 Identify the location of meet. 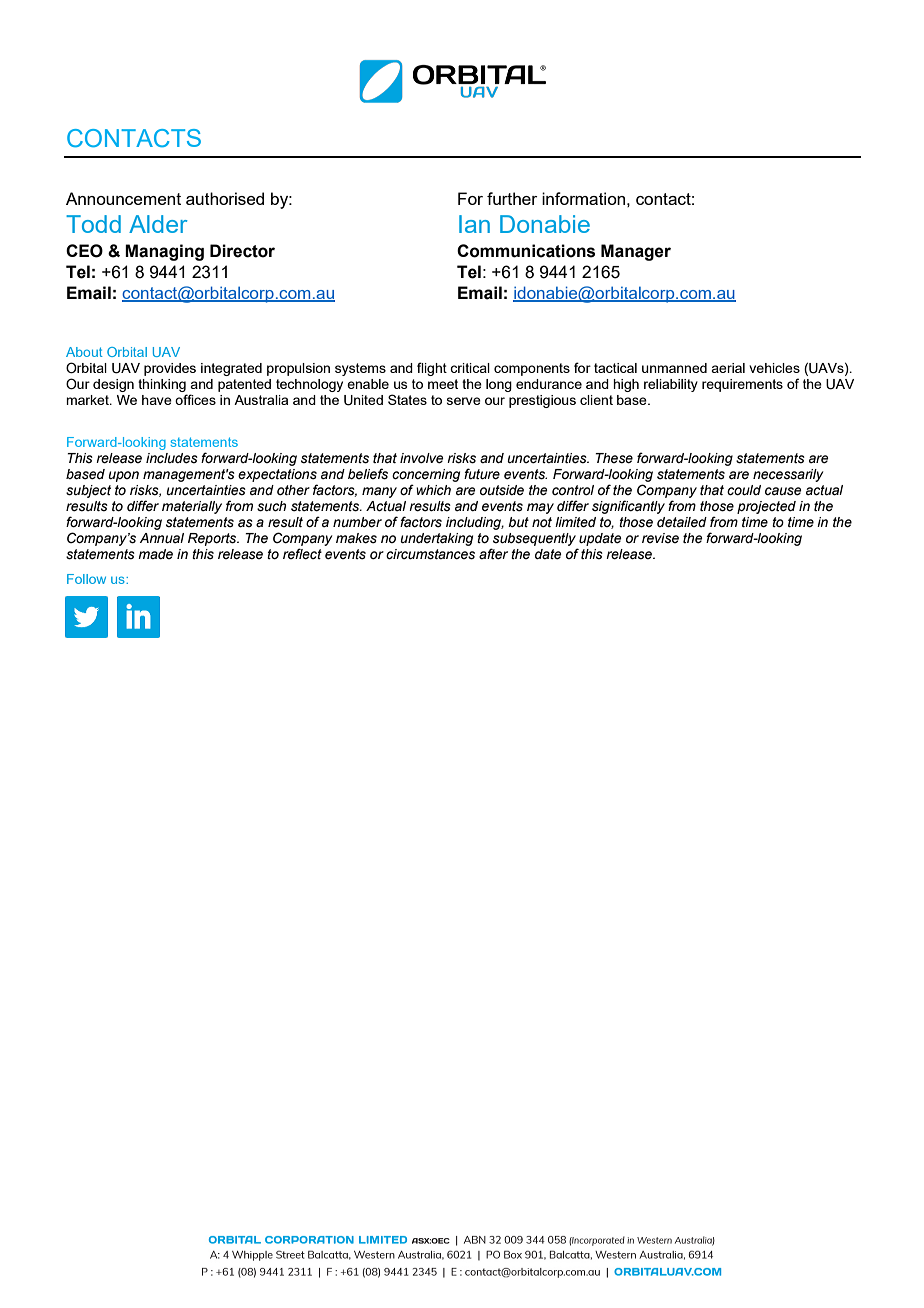
(443, 384).
